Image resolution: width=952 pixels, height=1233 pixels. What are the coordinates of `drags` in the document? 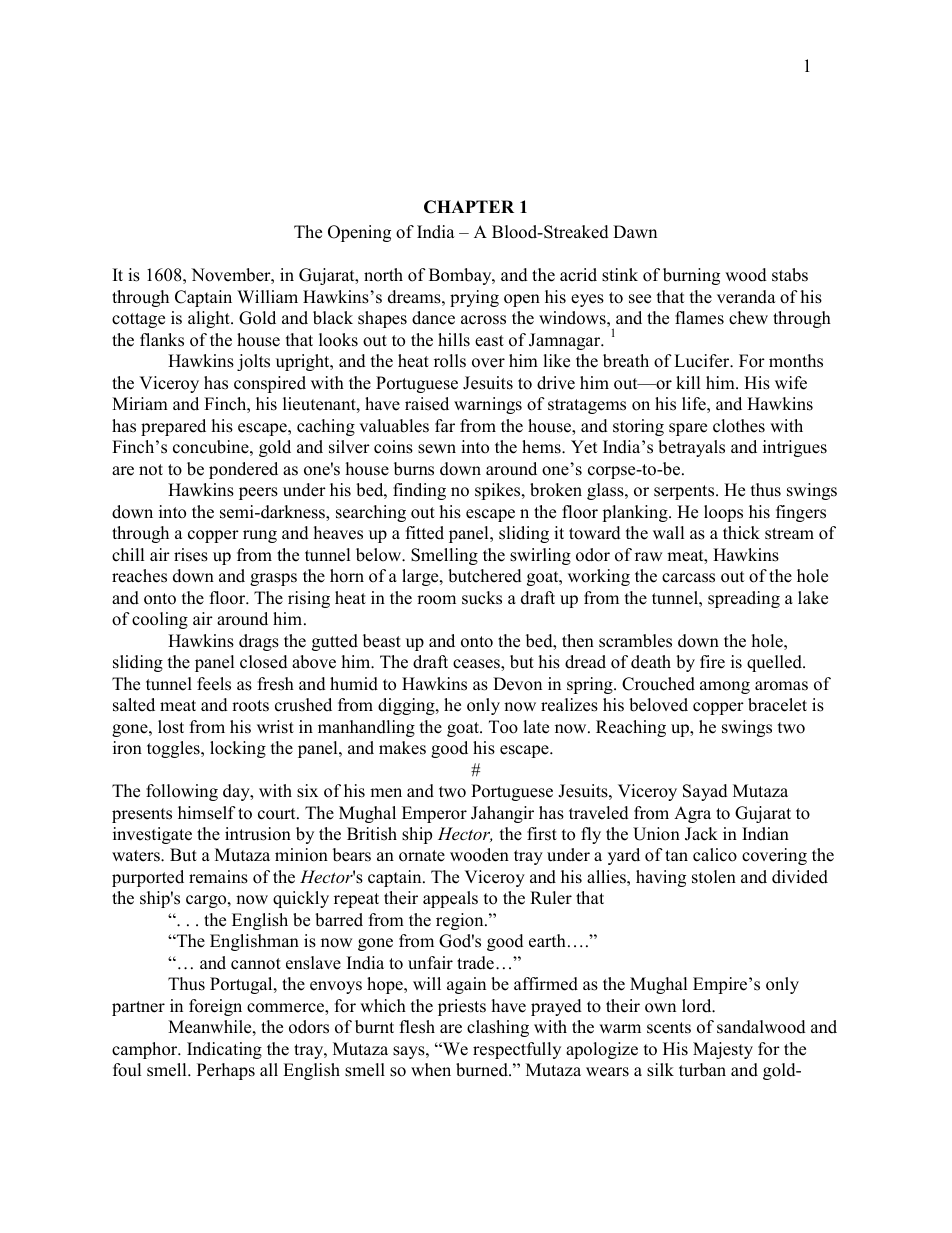 It's located at (259, 642).
